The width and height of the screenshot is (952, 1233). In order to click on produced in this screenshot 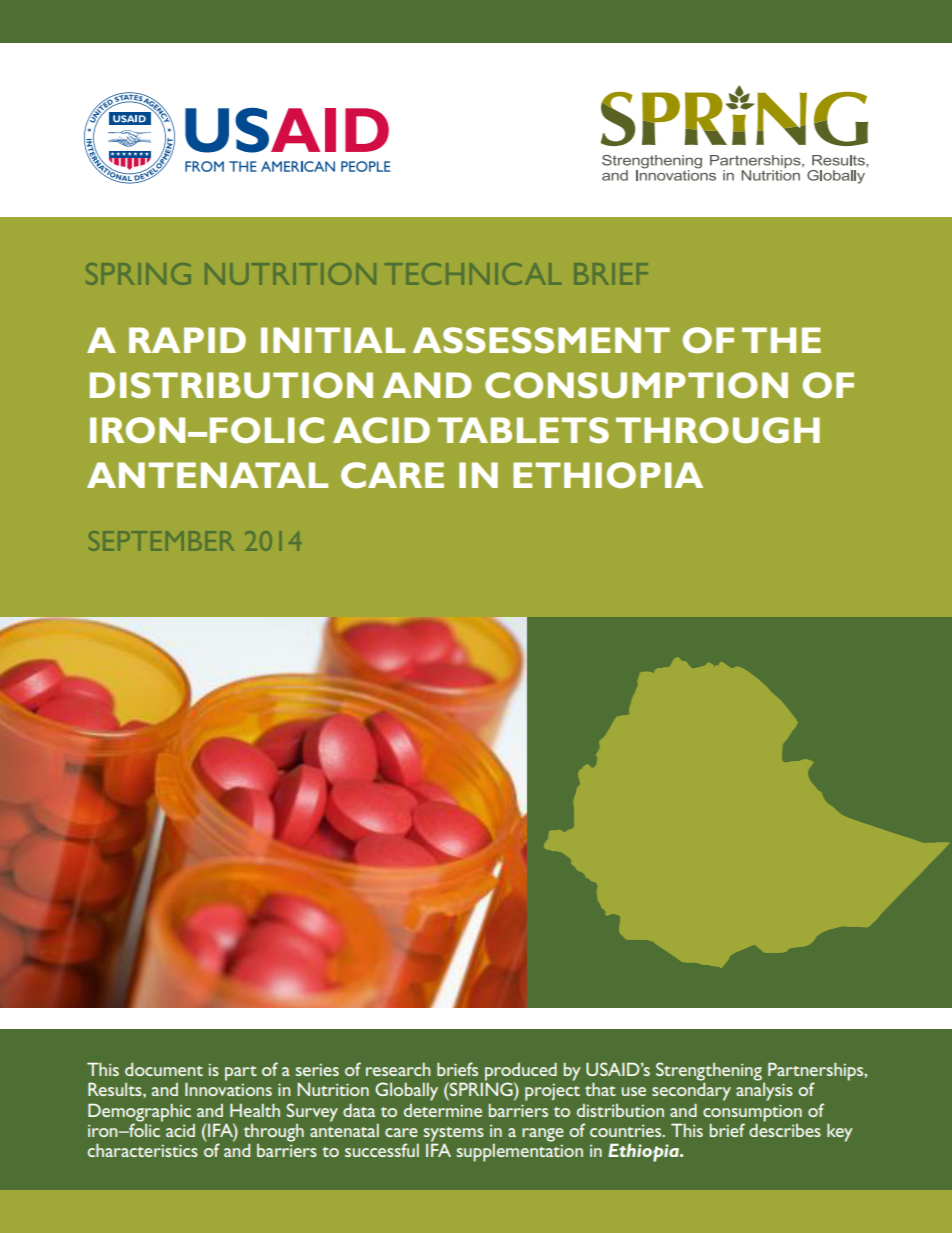, I will do `click(521, 1072)`.
